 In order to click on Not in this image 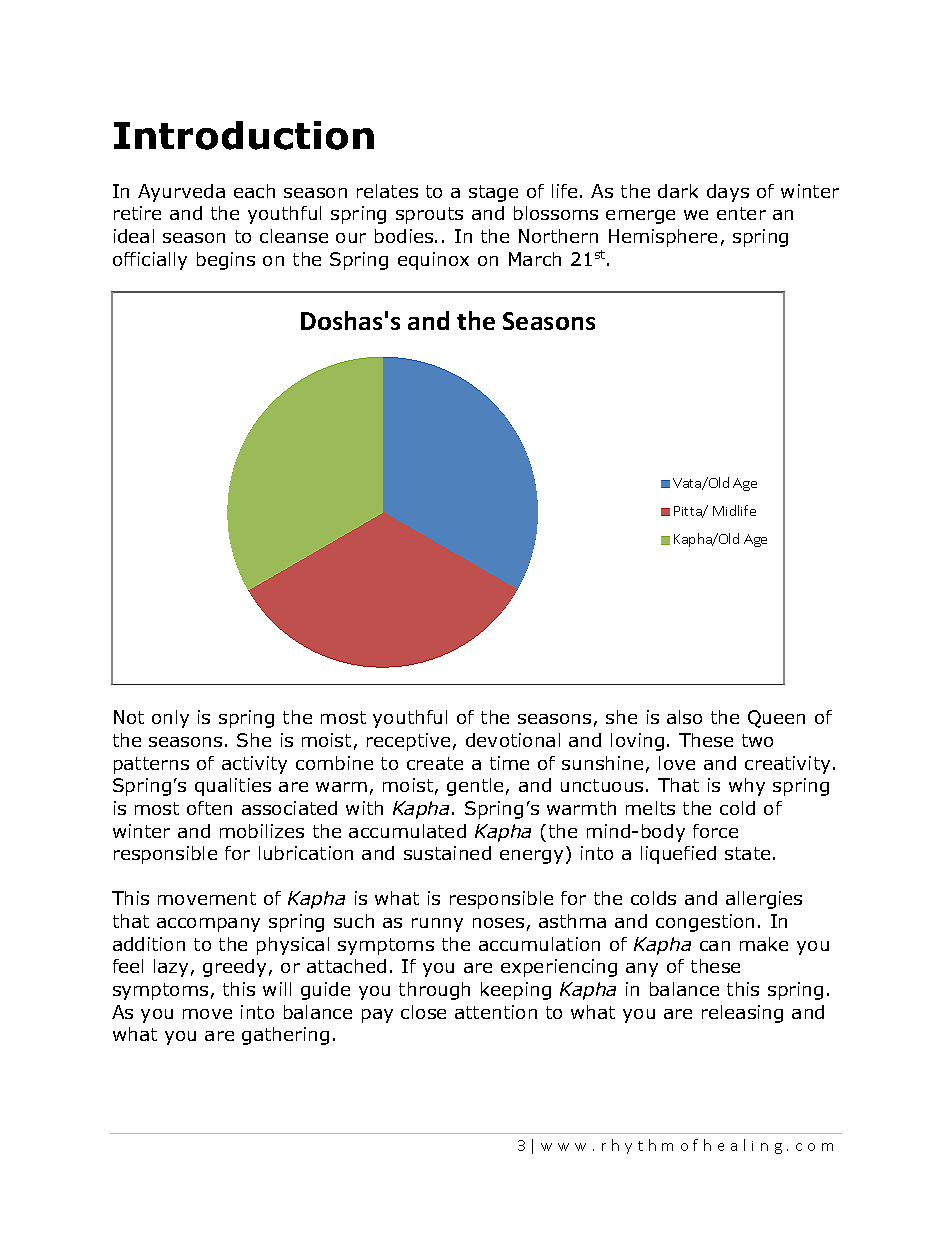, I will do `click(129, 717)`.
